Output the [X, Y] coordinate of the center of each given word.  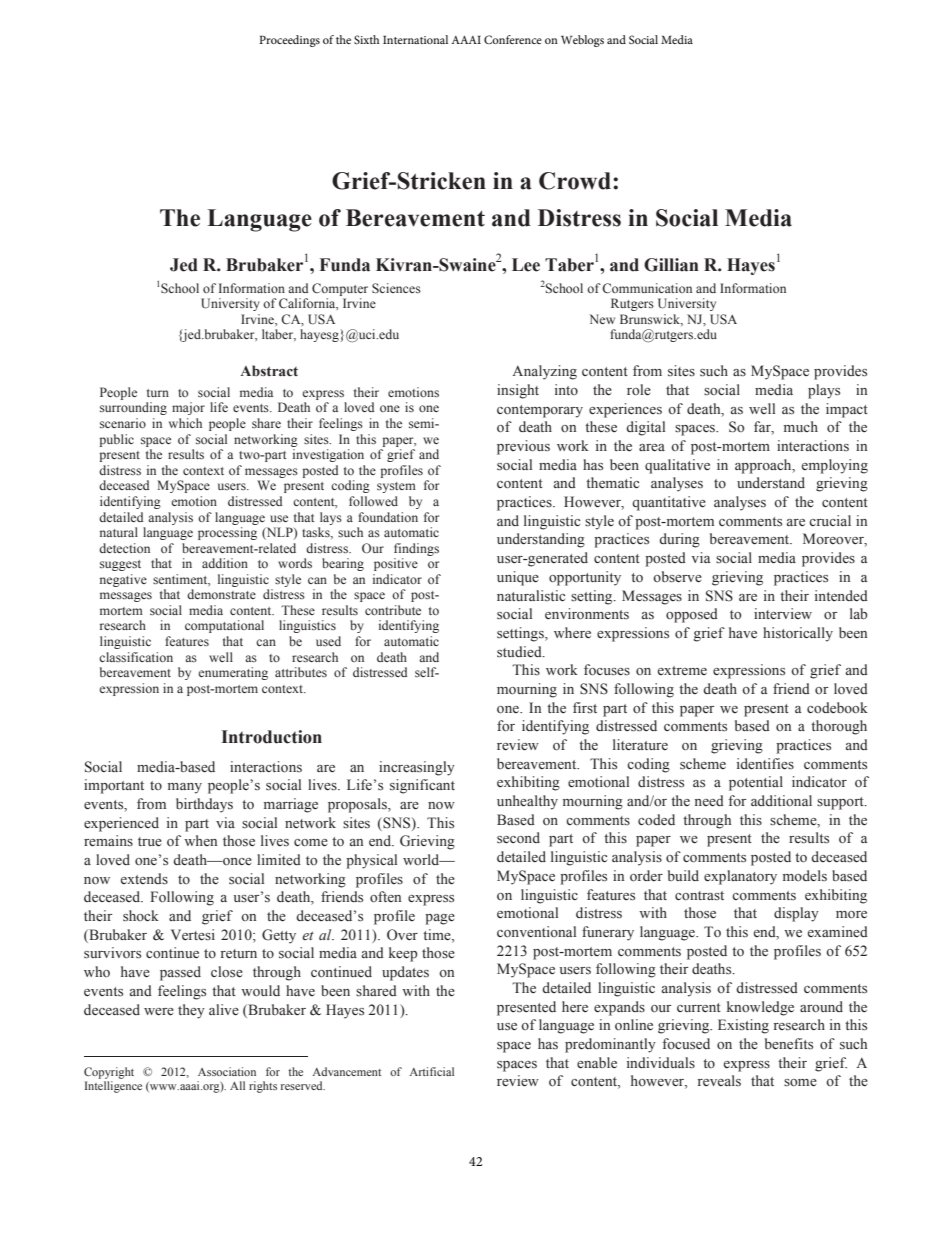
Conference [513, 39]
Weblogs [582, 41]
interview [783, 614]
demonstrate [221, 594]
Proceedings [289, 41]
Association [227, 1071]
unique [518, 578]
